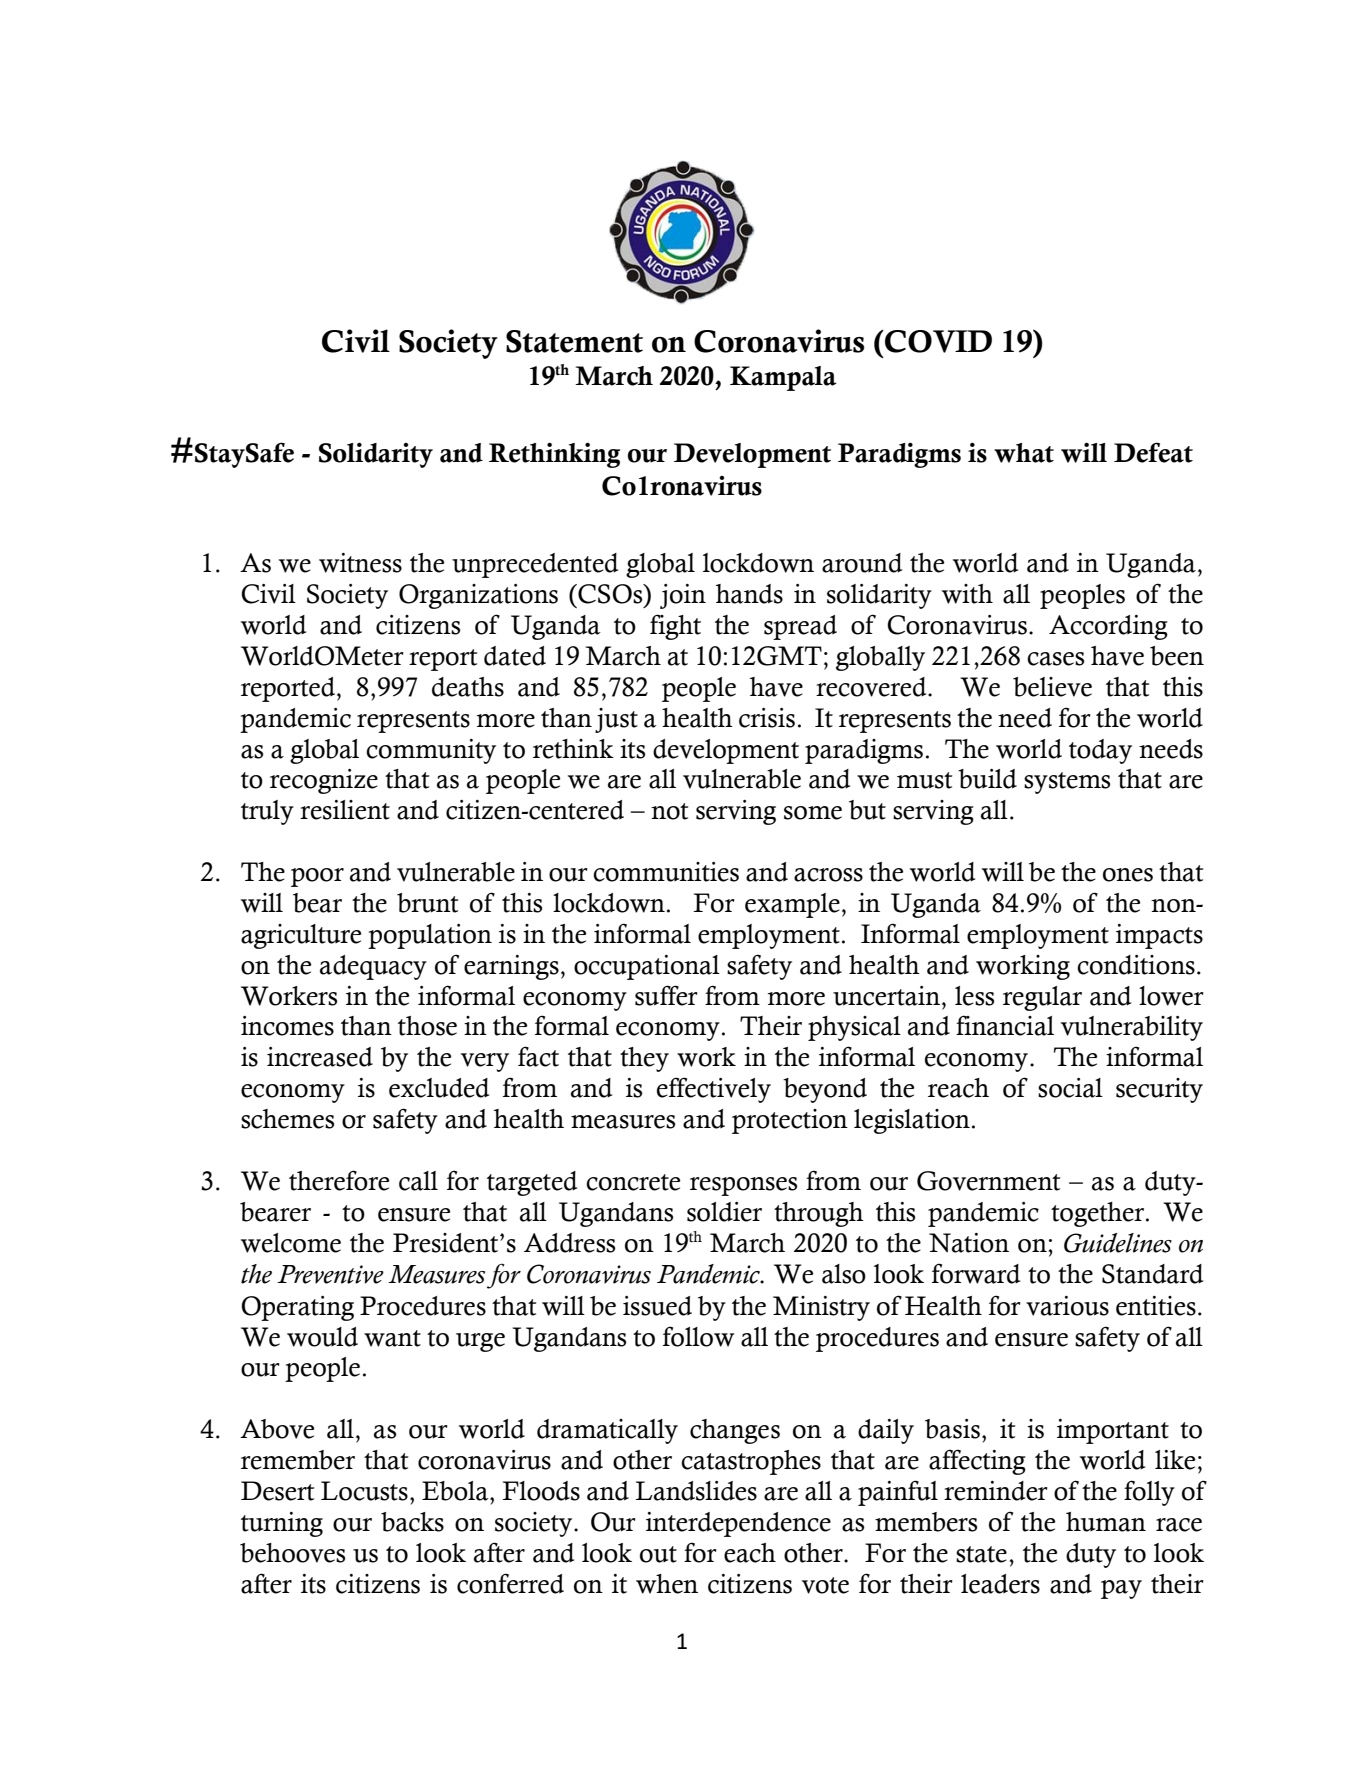 This screenshot has width=1364, height=1766. What do you see at coordinates (669, 811) in the screenshot?
I see `not` at bounding box center [669, 811].
